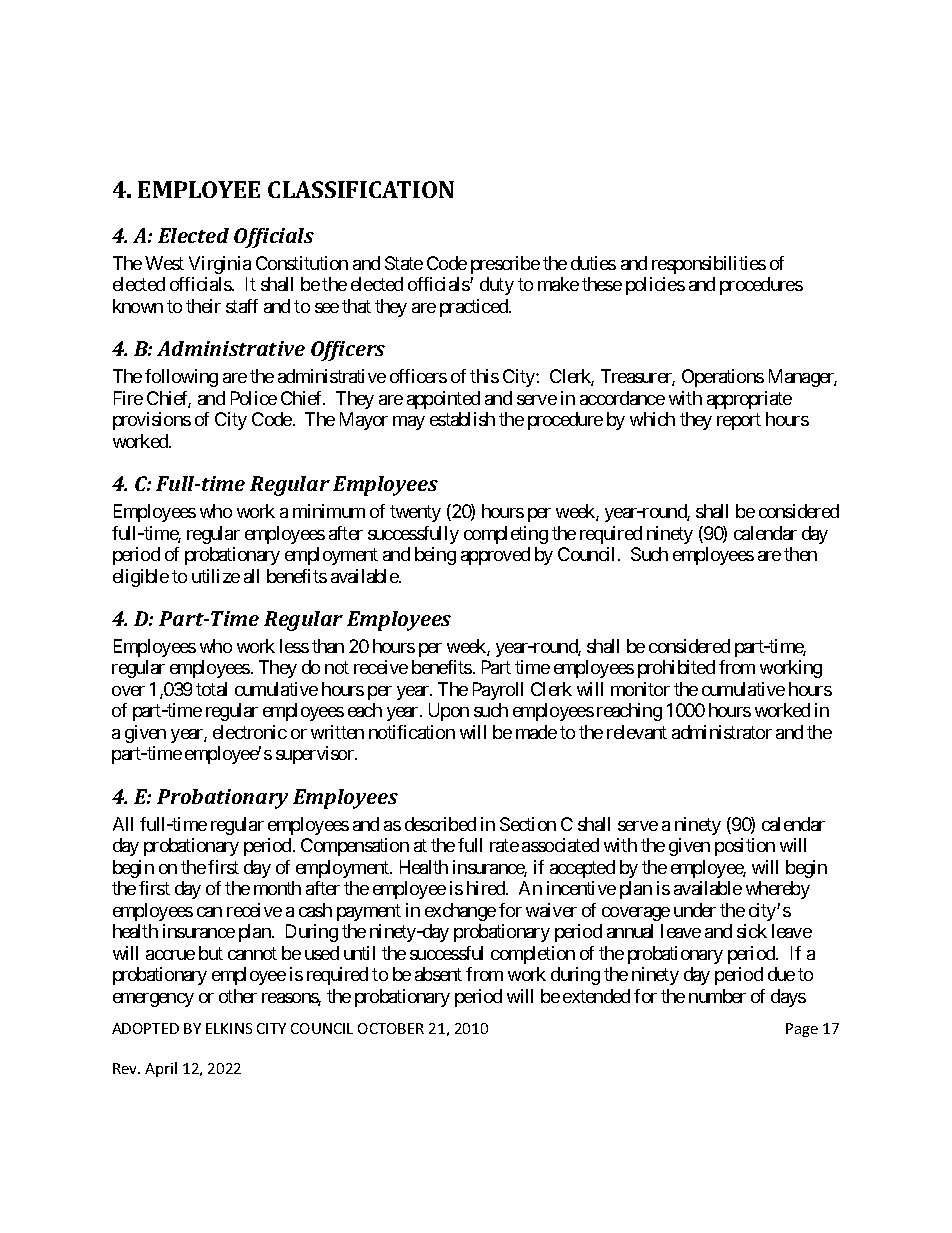 Image resolution: width=952 pixels, height=1233 pixels. What do you see at coordinates (709, 265) in the screenshot?
I see `responsibilities` at bounding box center [709, 265].
